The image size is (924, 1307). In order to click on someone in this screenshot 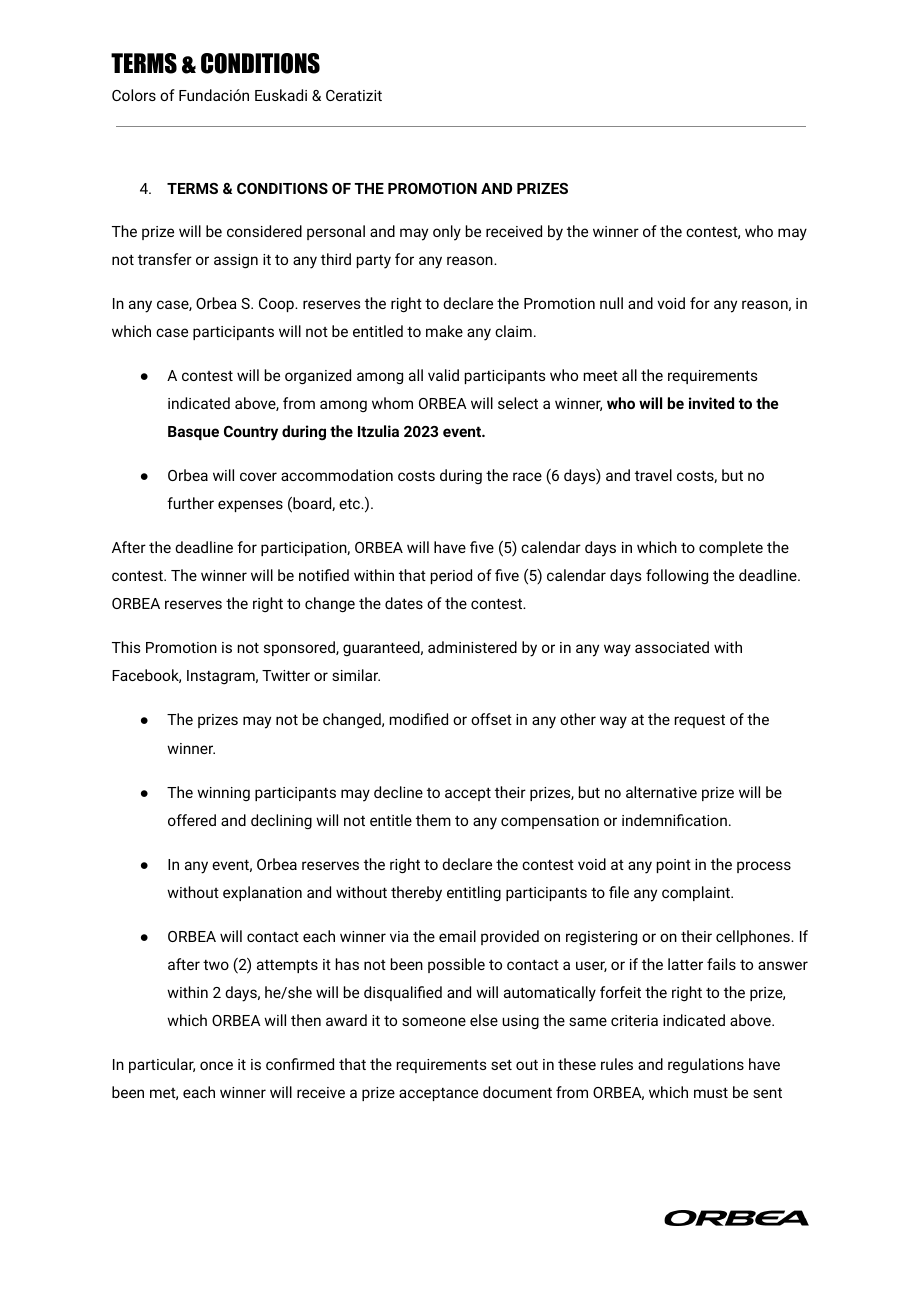, I will do `click(434, 1021)`.
